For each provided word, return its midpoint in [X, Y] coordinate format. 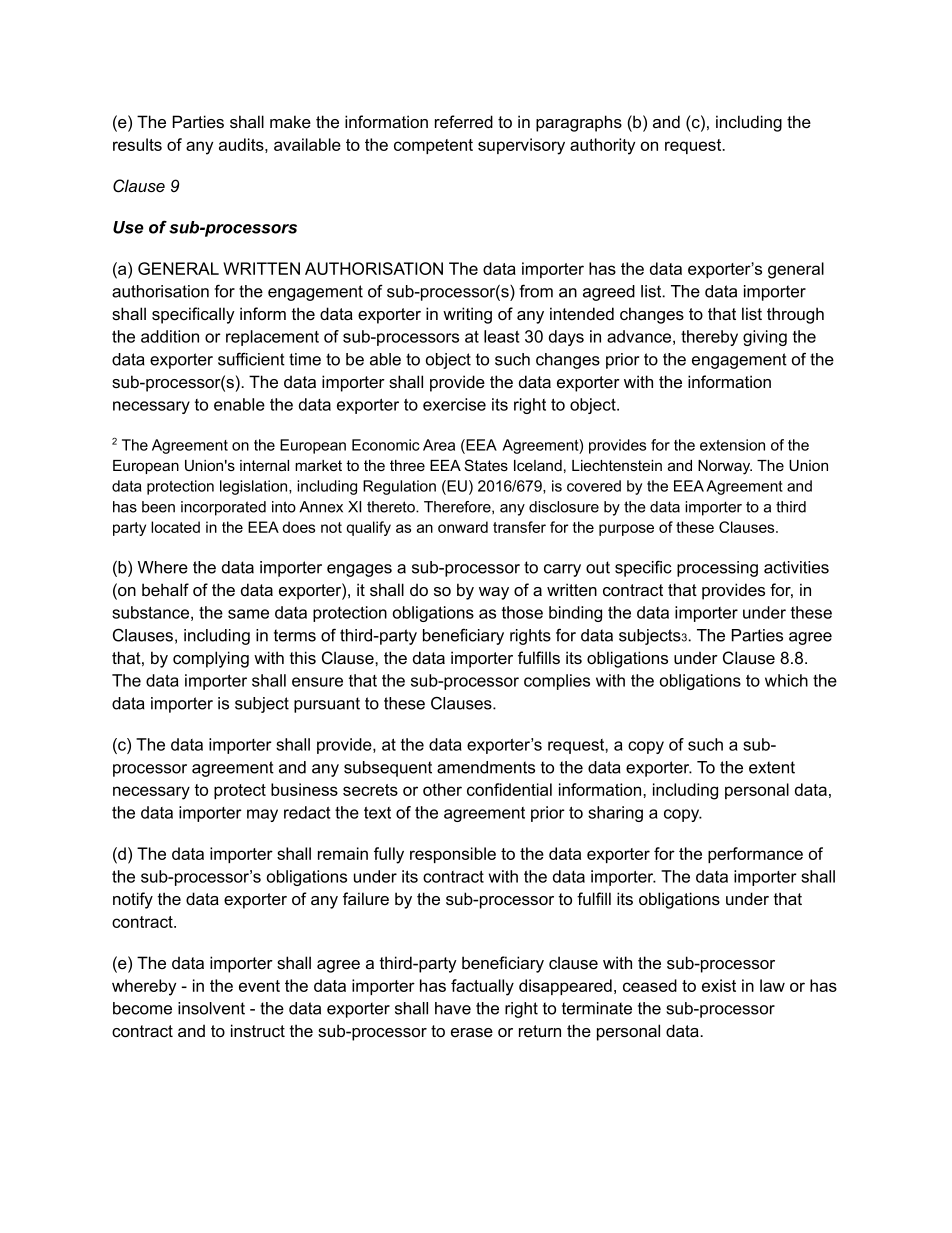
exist [719, 985]
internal [264, 465]
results [137, 144]
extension [732, 445]
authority [602, 146]
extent [772, 767]
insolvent [211, 1008]
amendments [486, 767]
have [453, 1008]
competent [433, 146]
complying [211, 659]
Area [439, 445]
